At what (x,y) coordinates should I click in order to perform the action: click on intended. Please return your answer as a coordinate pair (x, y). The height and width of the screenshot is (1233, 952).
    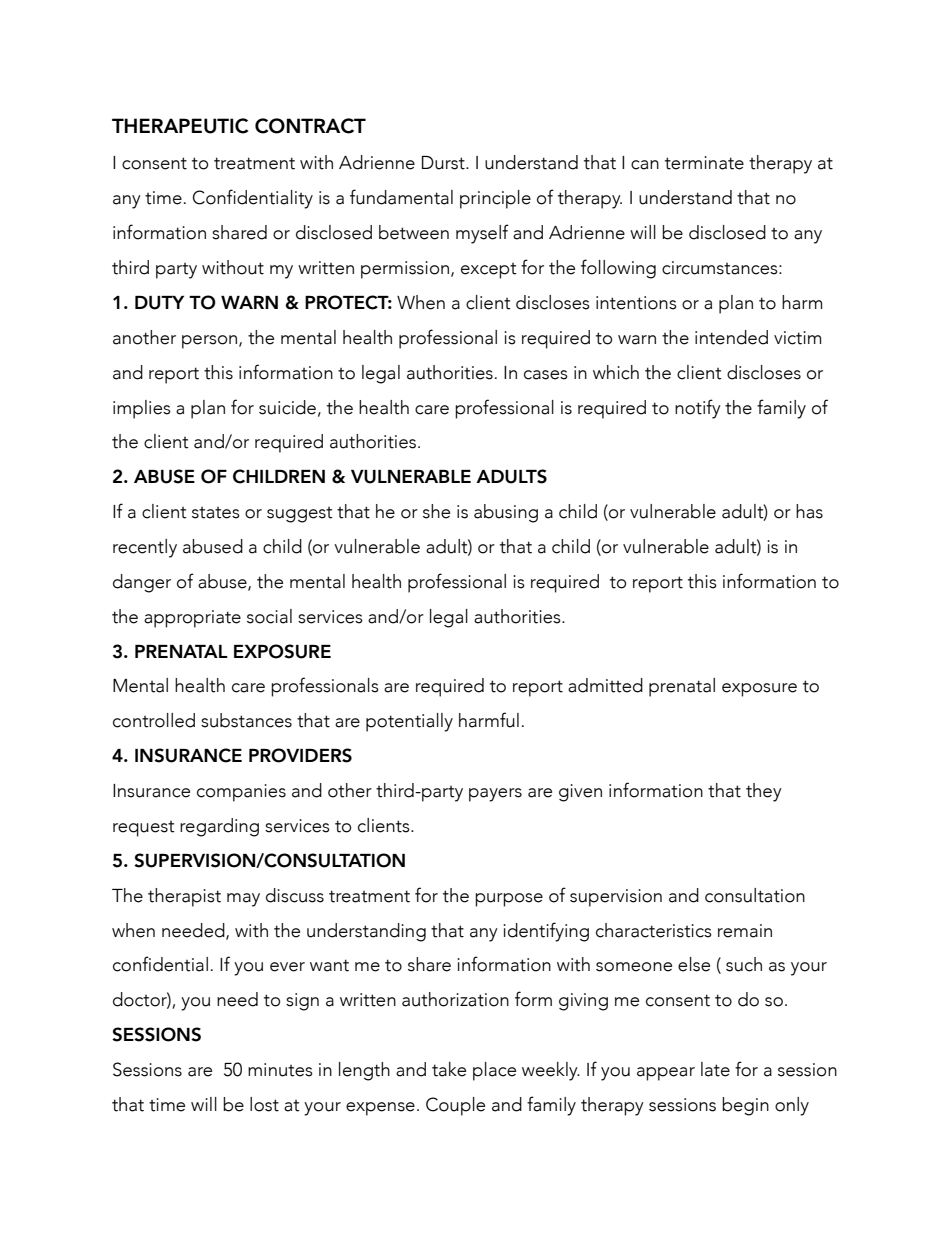
    Looking at the image, I should click on (731, 337).
